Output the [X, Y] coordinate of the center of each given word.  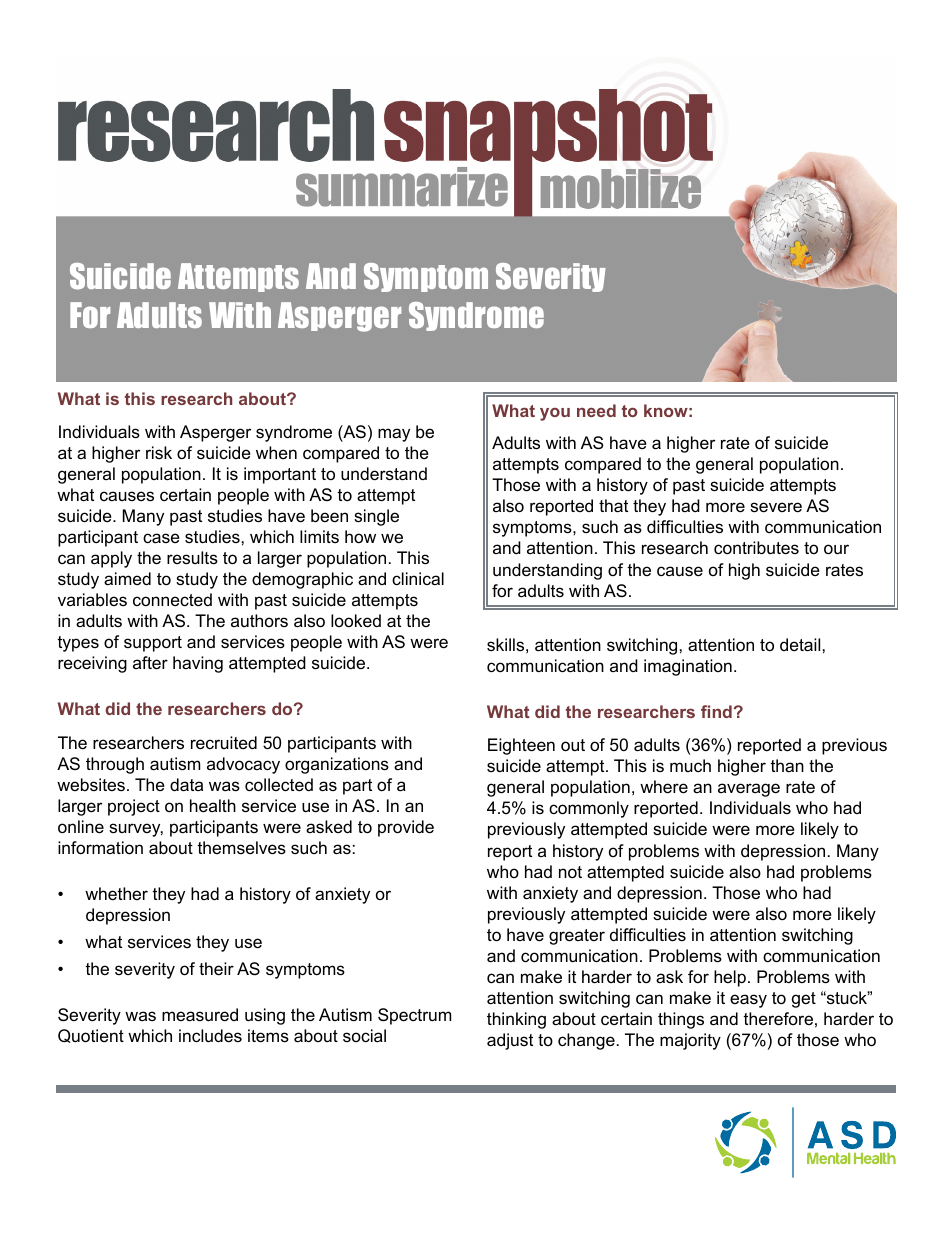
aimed [127, 578]
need [596, 410]
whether [116, 894]
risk [159, 452]
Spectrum [414, 1016]
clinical [418, 578]
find [716, 711]
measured [200, 1015]
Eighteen [521, 746]
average [749, 790]
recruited [224, 743]
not [570, 872]
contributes [756, 548]
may [394, 435]
